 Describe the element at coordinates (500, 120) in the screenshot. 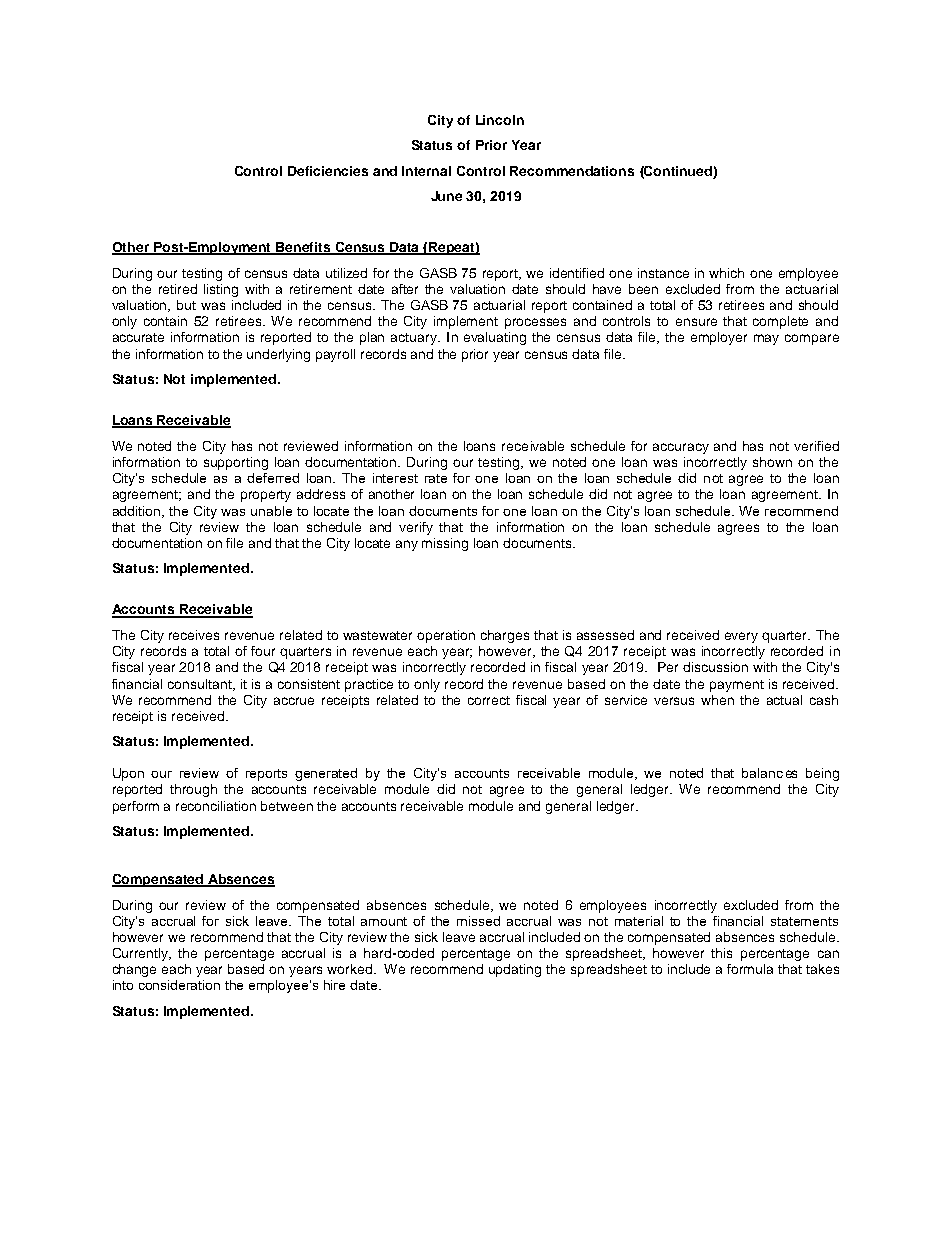

I see `Lincoln` at that location.
